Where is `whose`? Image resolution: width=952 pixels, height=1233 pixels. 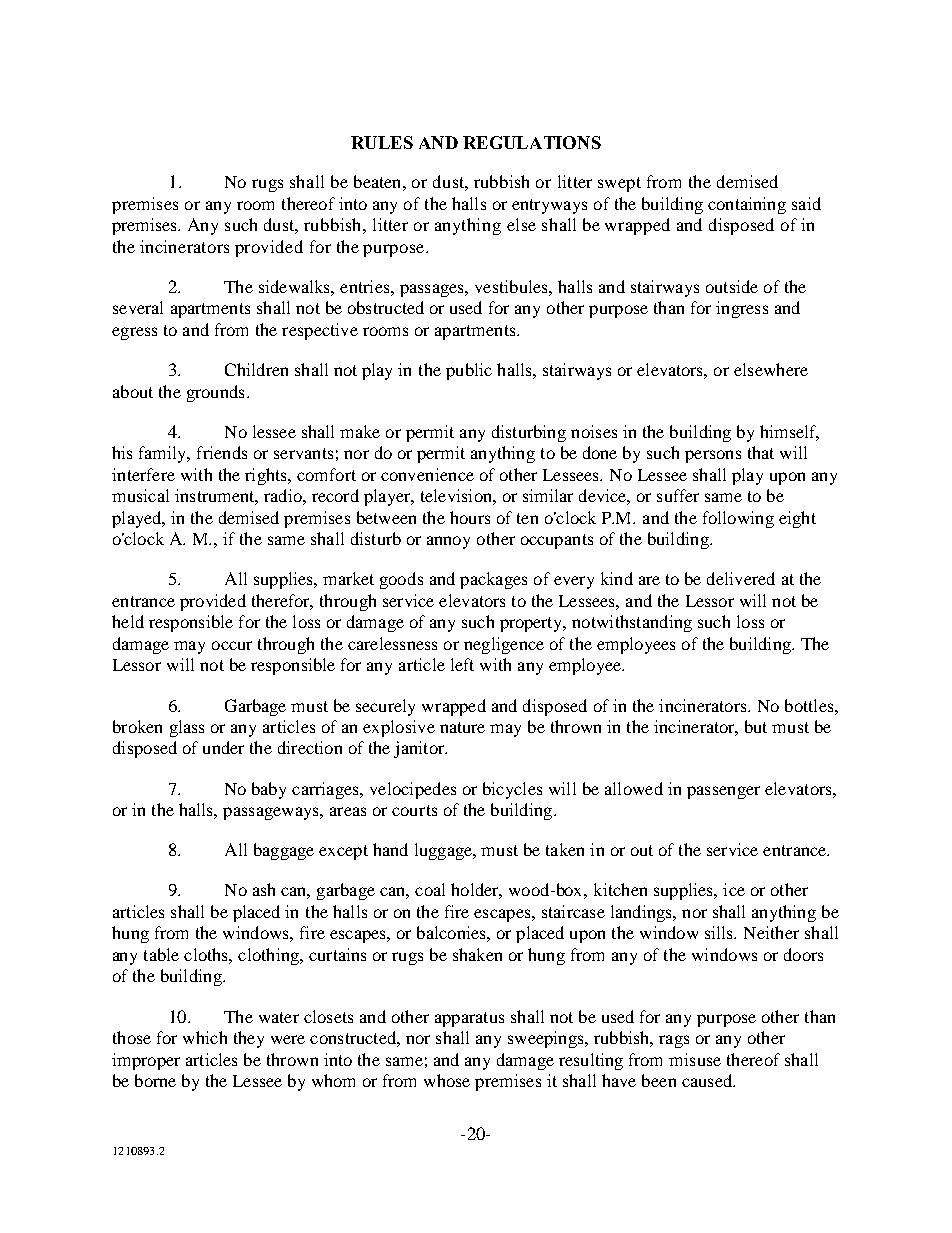
whose is located at coordinates (447, 1080).
